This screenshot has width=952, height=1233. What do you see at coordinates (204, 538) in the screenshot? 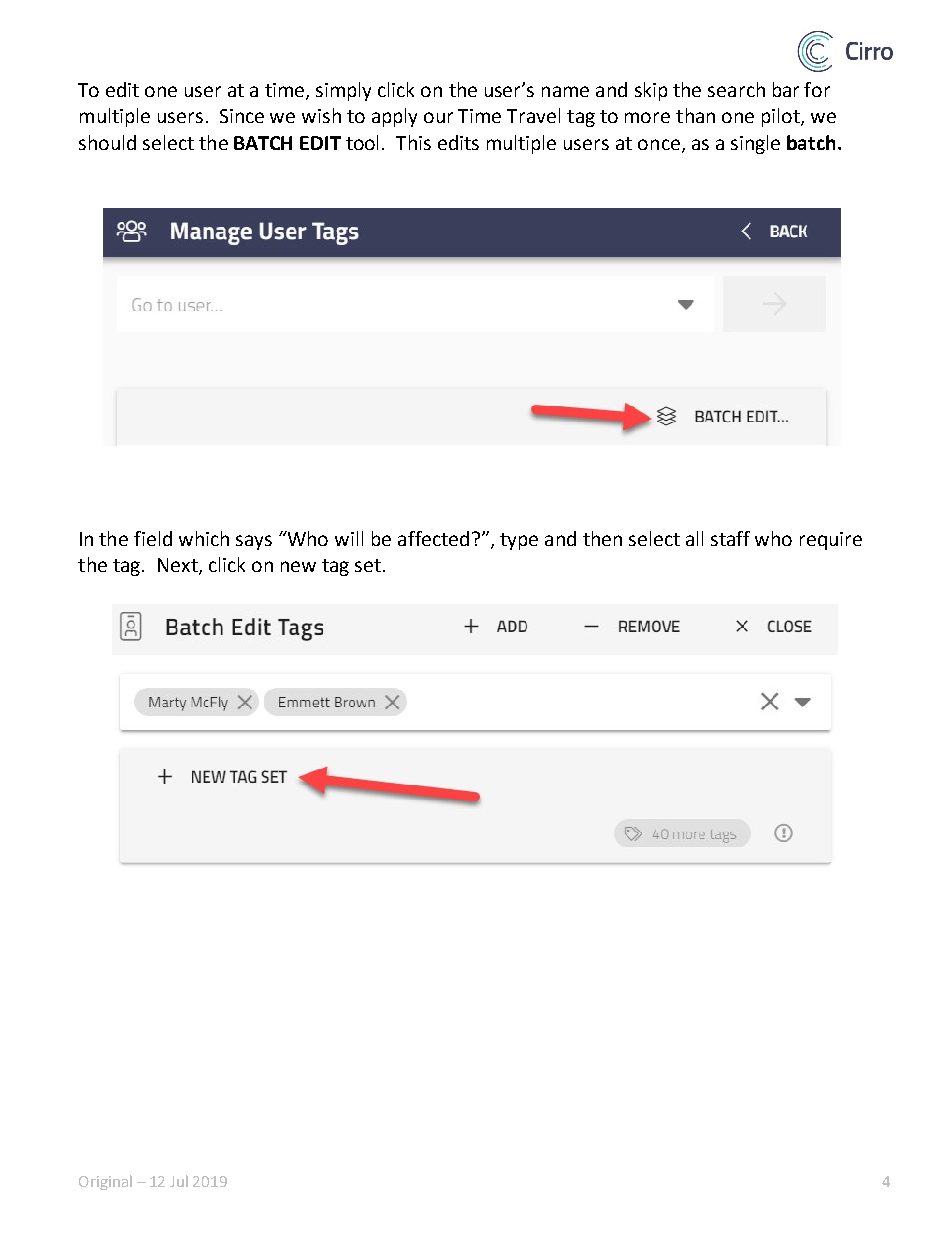
I see `which` at bounding box center [204, 538].
